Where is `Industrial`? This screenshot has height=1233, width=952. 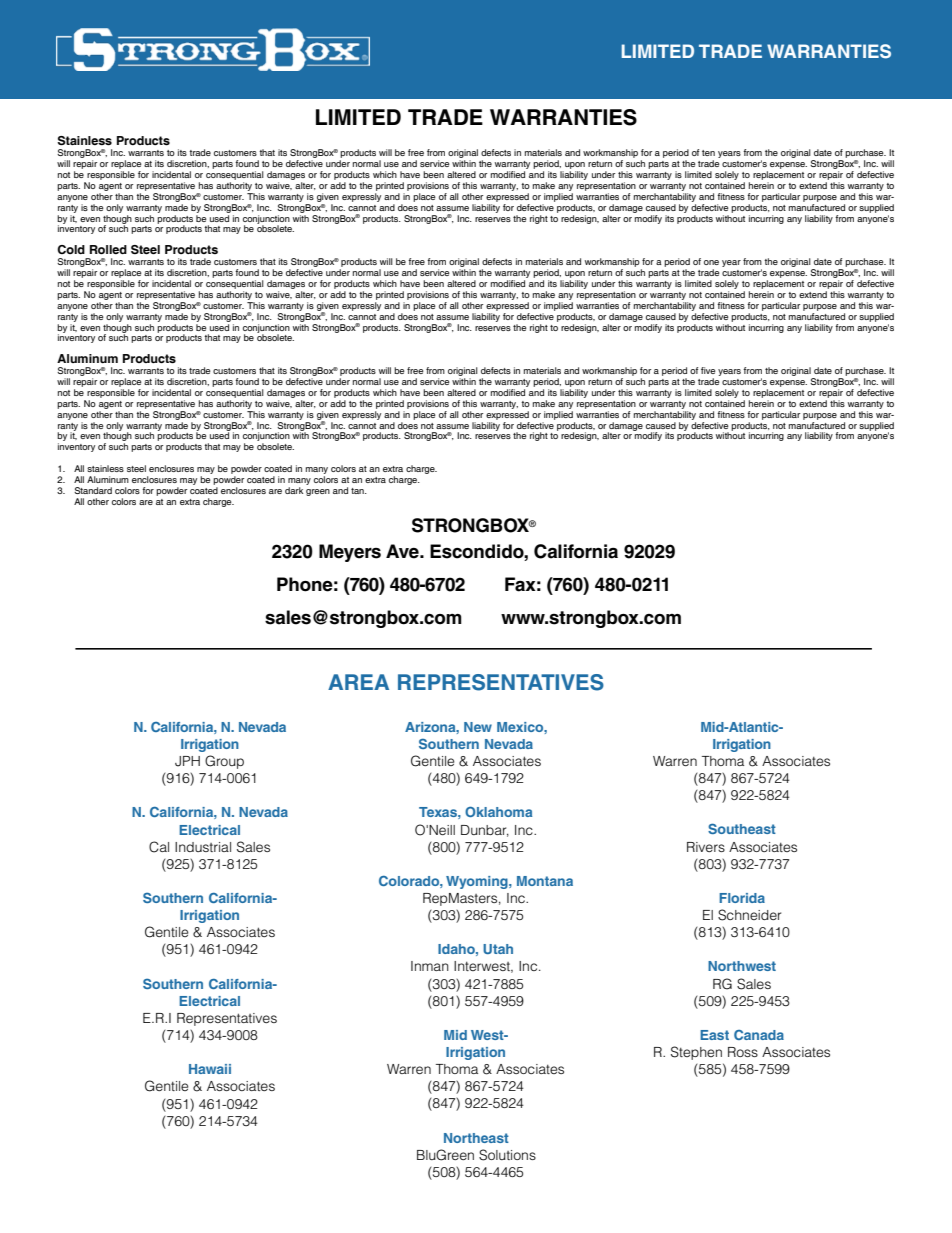
Industrial is located at coordinates (203, 847).
